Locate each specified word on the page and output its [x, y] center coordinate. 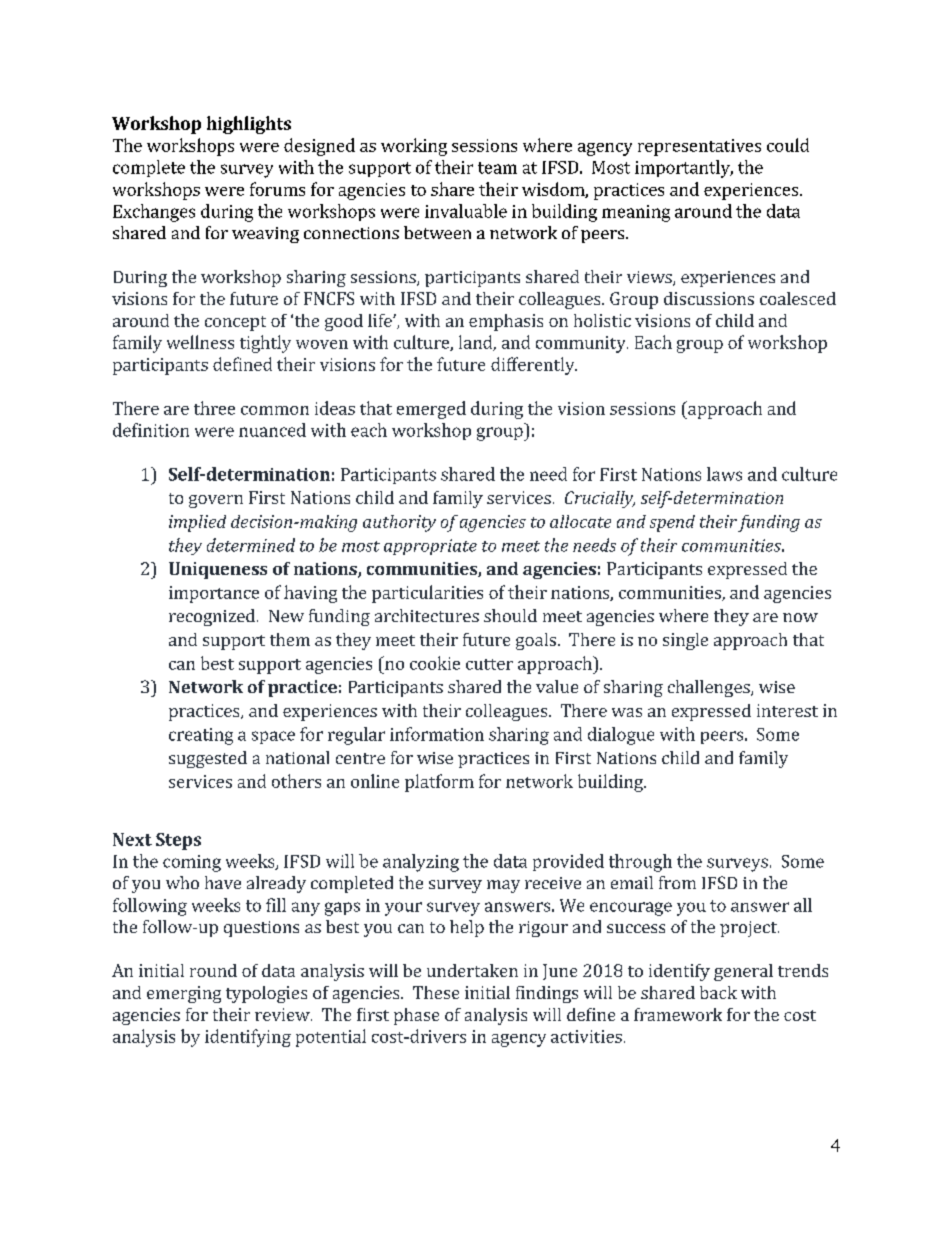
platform [439, 783]
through [640, 863]
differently [534, 366]
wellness [200, 342]
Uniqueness [218, 570]
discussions [709, 298]
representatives [699, 147]
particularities [427, 594]
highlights [249, 125]
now [800, 617]
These [436, 992]
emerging [184, 994]
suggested [208, 759]
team [497, 168]
